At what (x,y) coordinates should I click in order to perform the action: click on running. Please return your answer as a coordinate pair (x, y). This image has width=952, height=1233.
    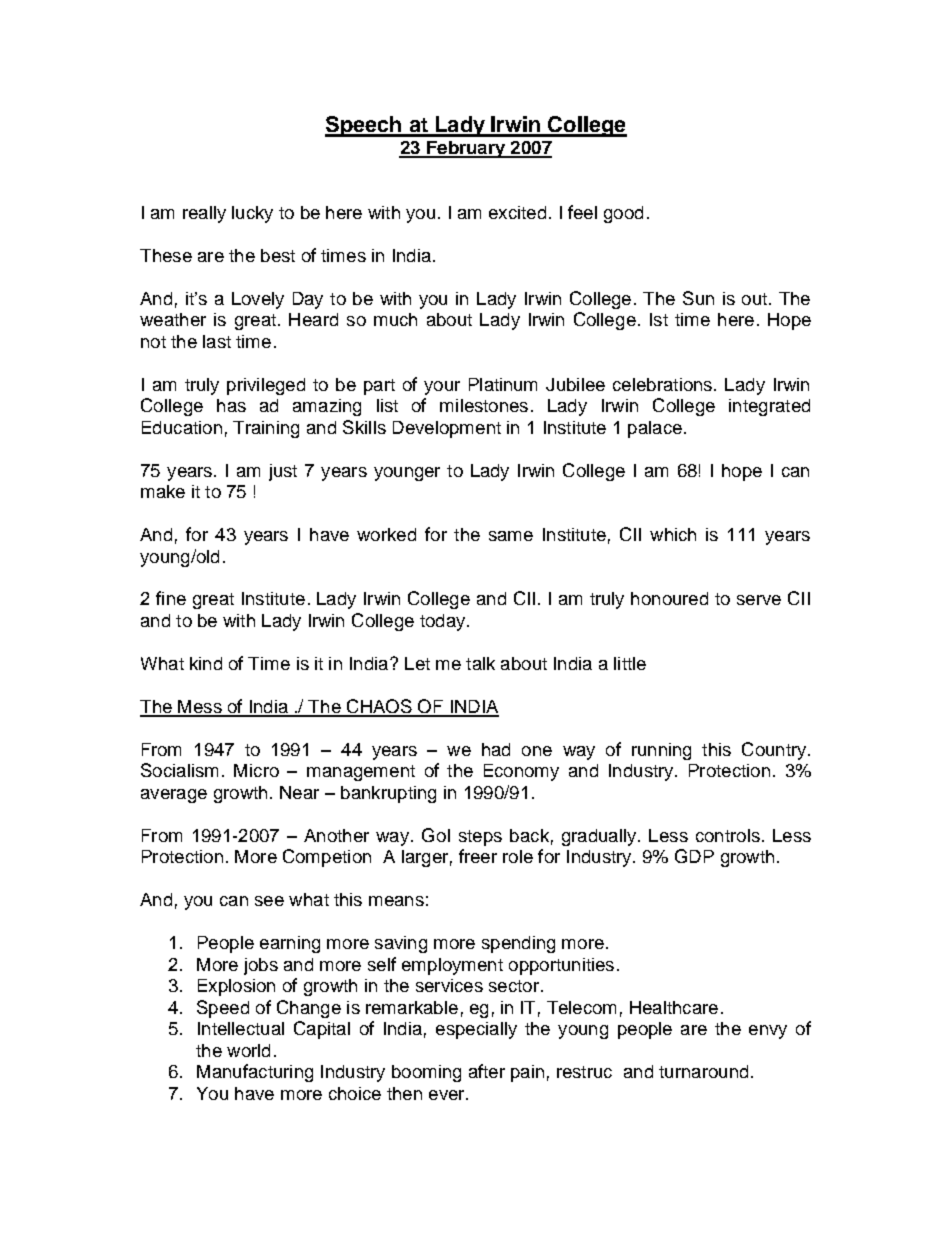
    Looking at the image, I should click on (661, 751).
